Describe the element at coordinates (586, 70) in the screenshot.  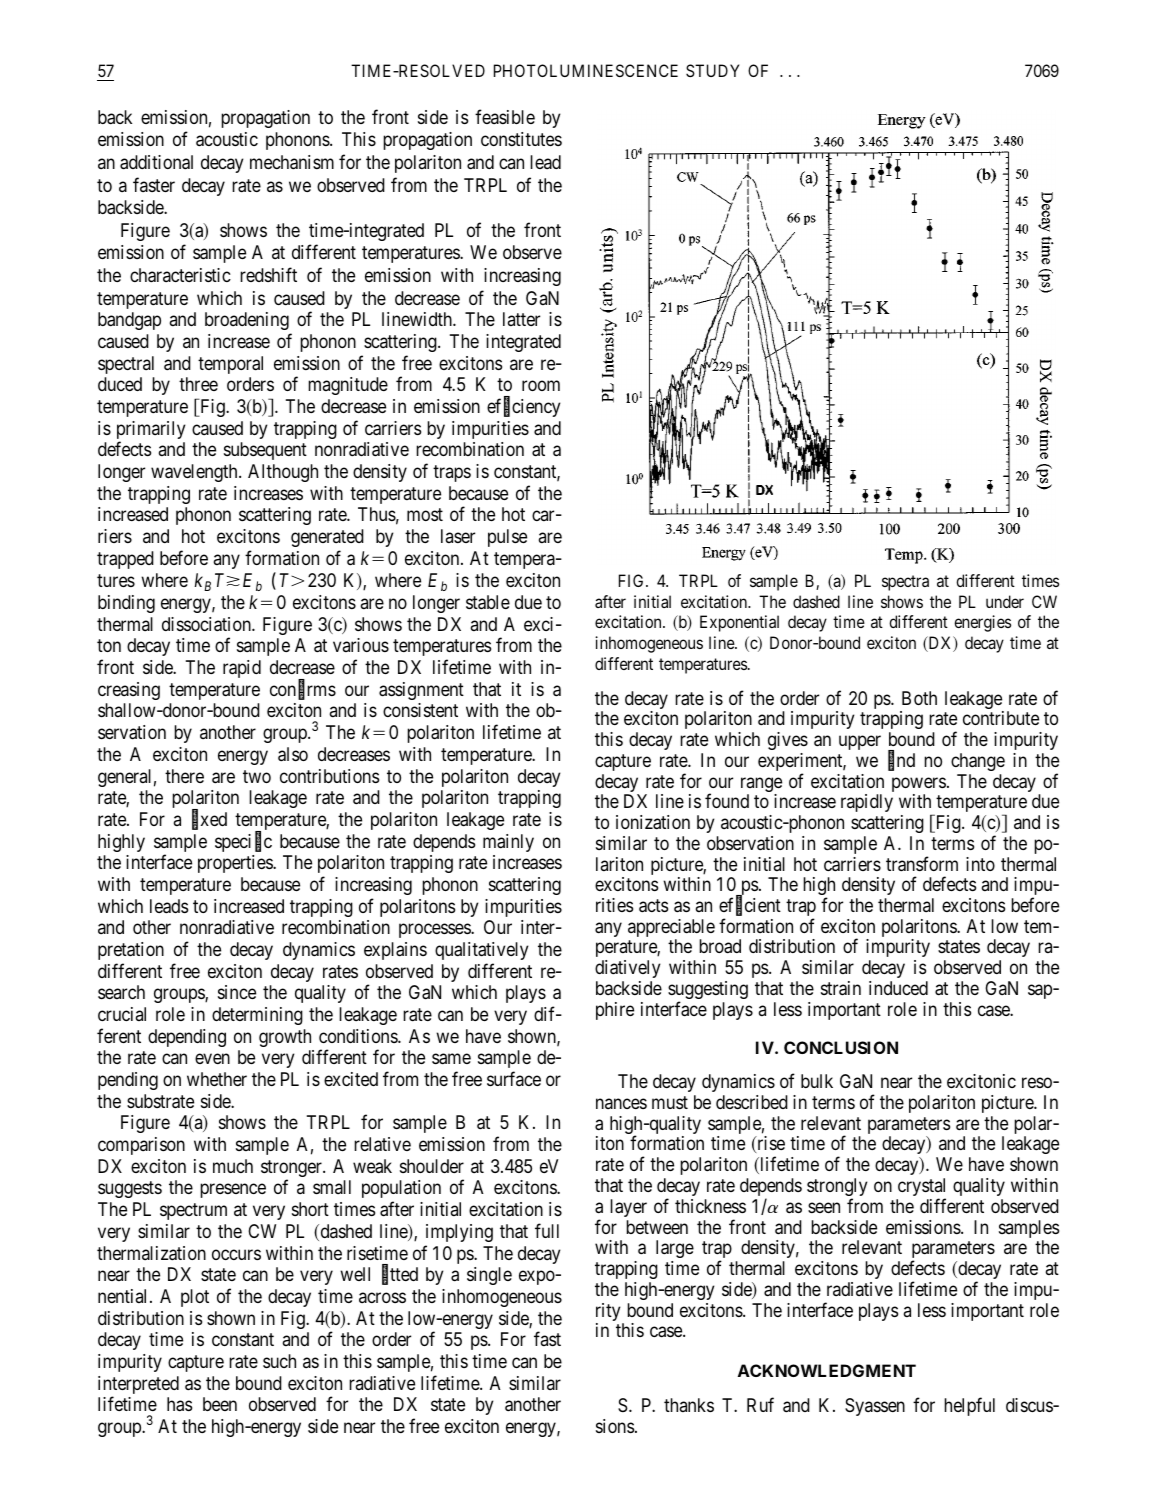
I see `PHOTOLUMINESCENCE` at that location.
